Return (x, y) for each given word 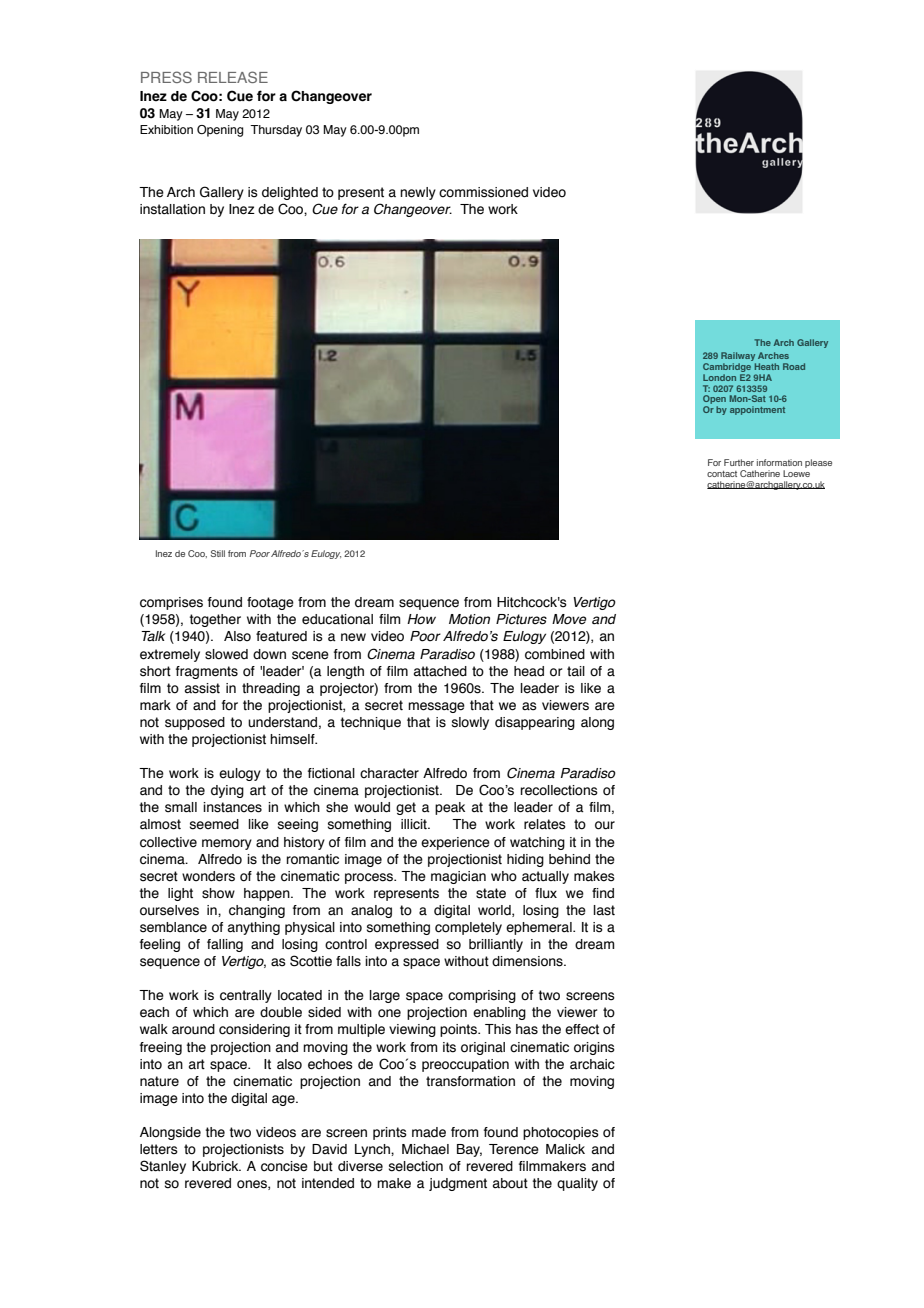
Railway (738, 356)
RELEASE (233, 77)
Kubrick (216, 1166)
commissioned (483, 192)
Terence (514, 1149)
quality (577, 1184)
